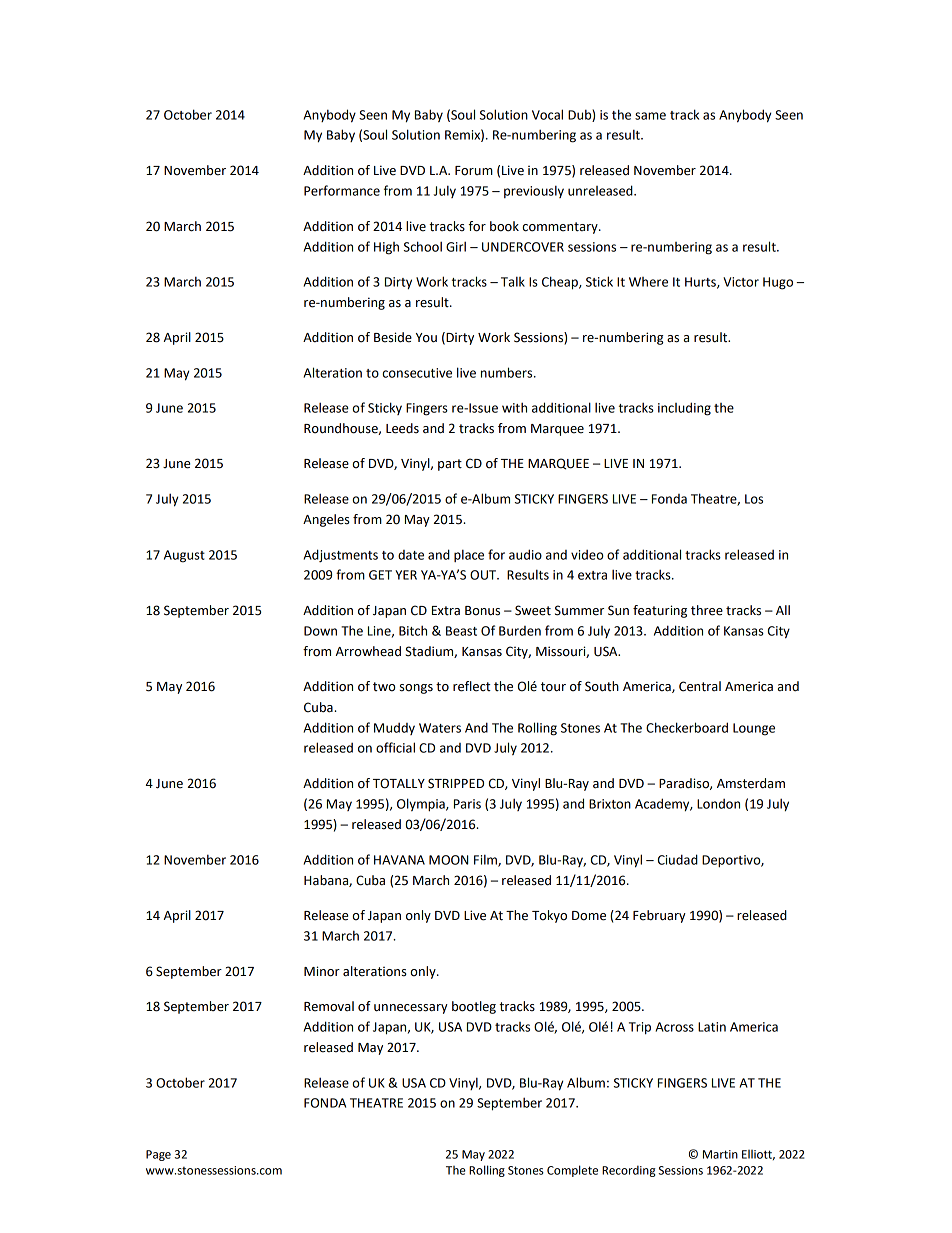  Describe the element at coordinates (320, 631) in the document. I see `Down` at that location.
